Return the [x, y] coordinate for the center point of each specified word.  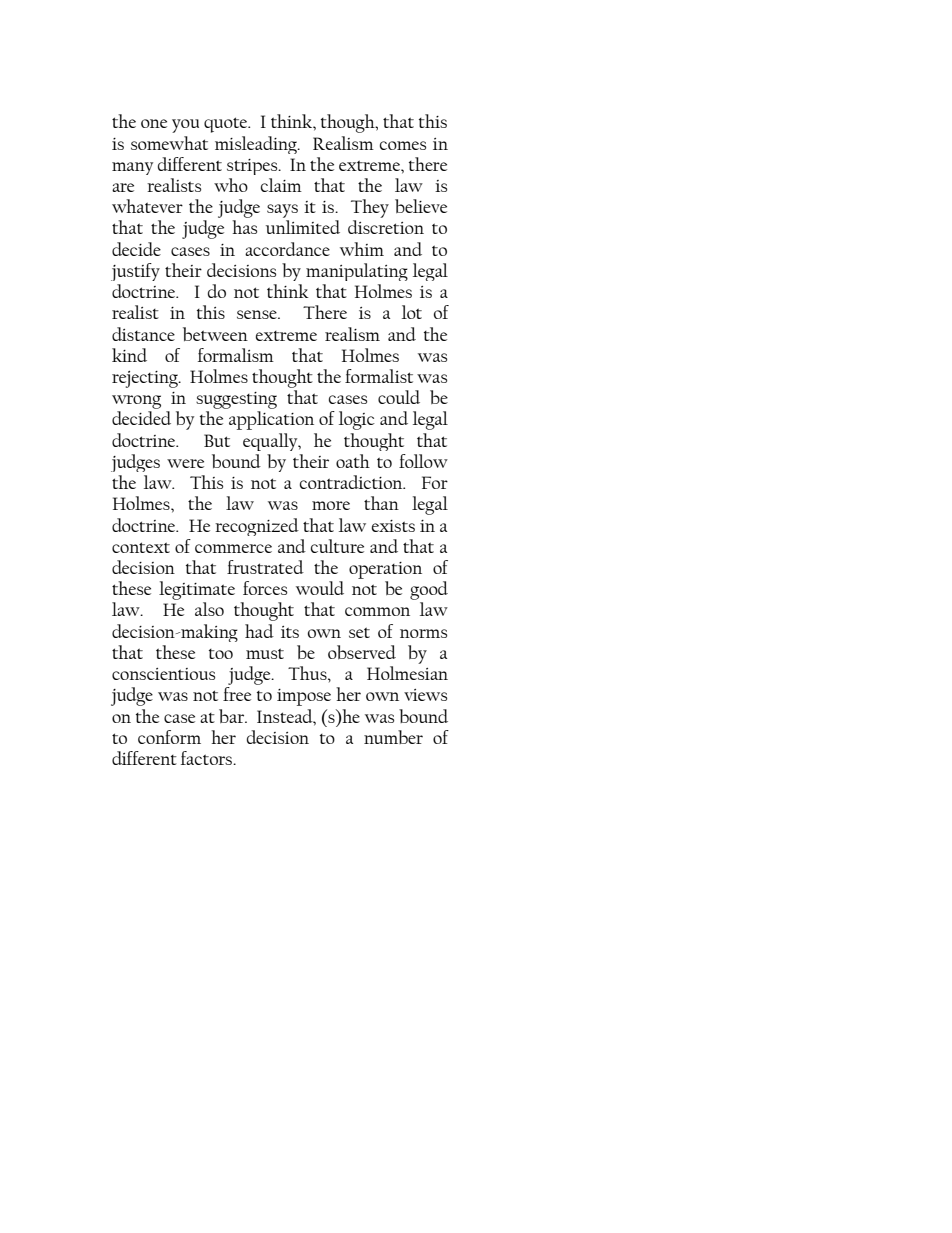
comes [403, 145]
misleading [257, 145]
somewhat [169, 143]
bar [233, 716]
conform [169, 737]
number [393, 737]
